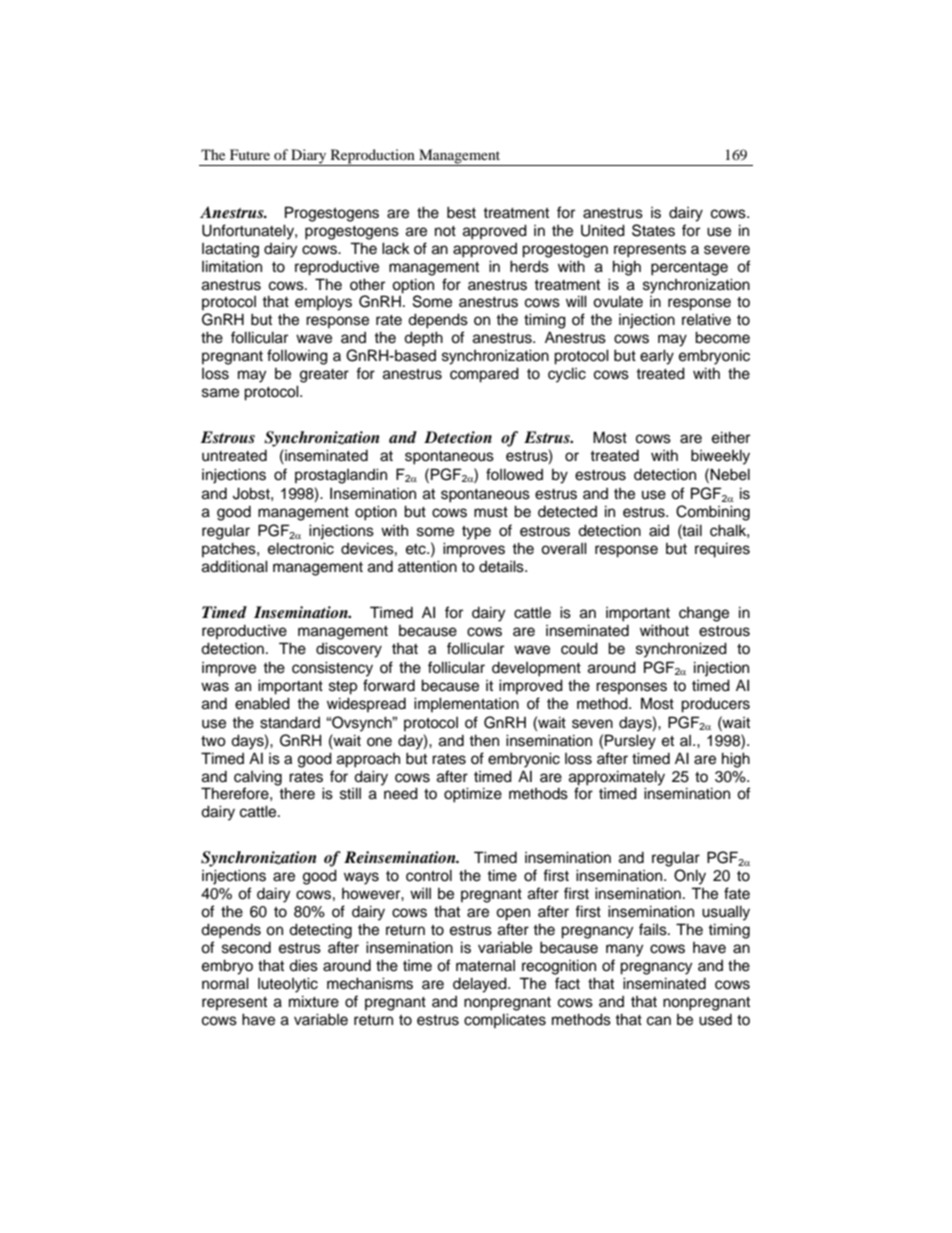 The width and height of the screenshot is (952, 1233). What do you see at coordinates (704, 614) in the screenshot?
I see `change` at bounding box center [704, 614].
